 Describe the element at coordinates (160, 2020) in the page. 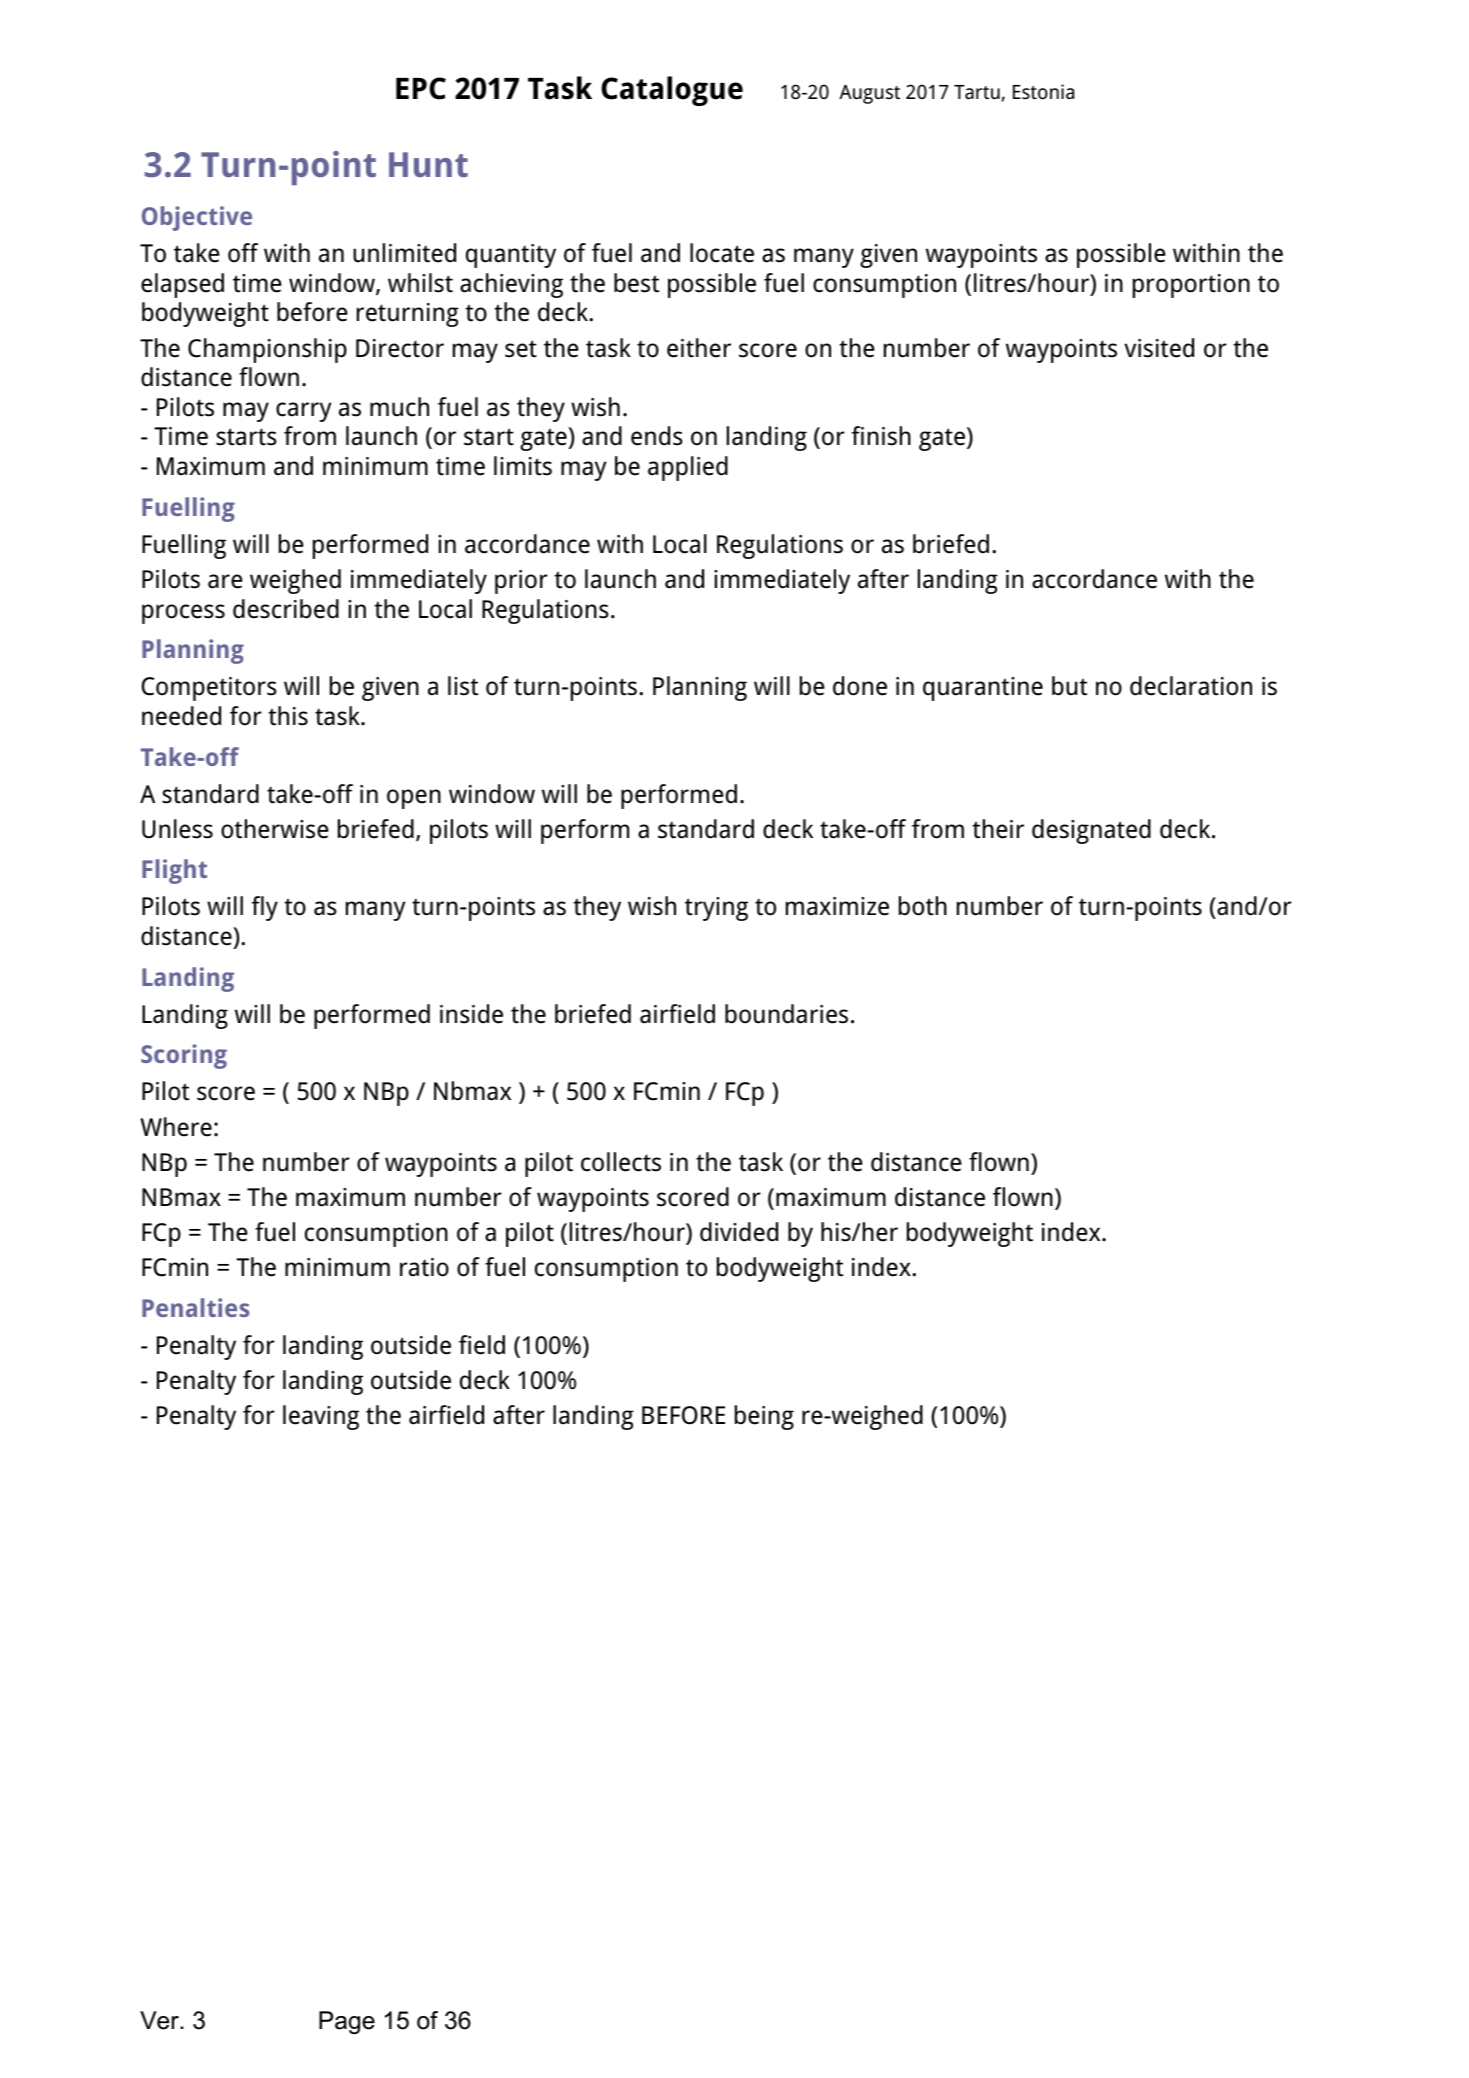

I see `Ver` at that location.
